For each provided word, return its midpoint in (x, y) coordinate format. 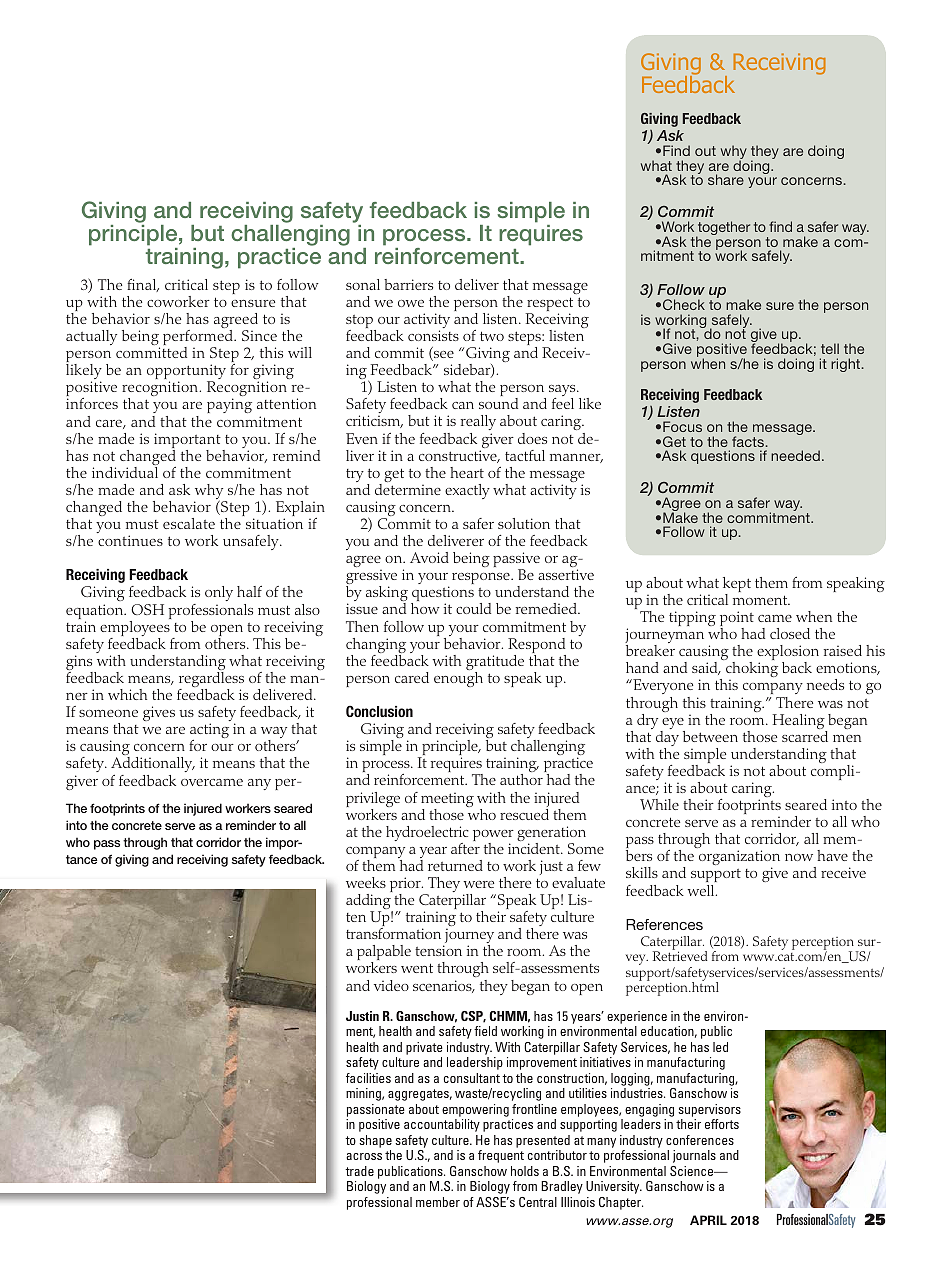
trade (359, 1171)
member (438, 1202)
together (723, 229)
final (143, 285)
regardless (211, 681)
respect (549, 305)
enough (458, 679)
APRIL (708, 1220)
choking (752, 671)
